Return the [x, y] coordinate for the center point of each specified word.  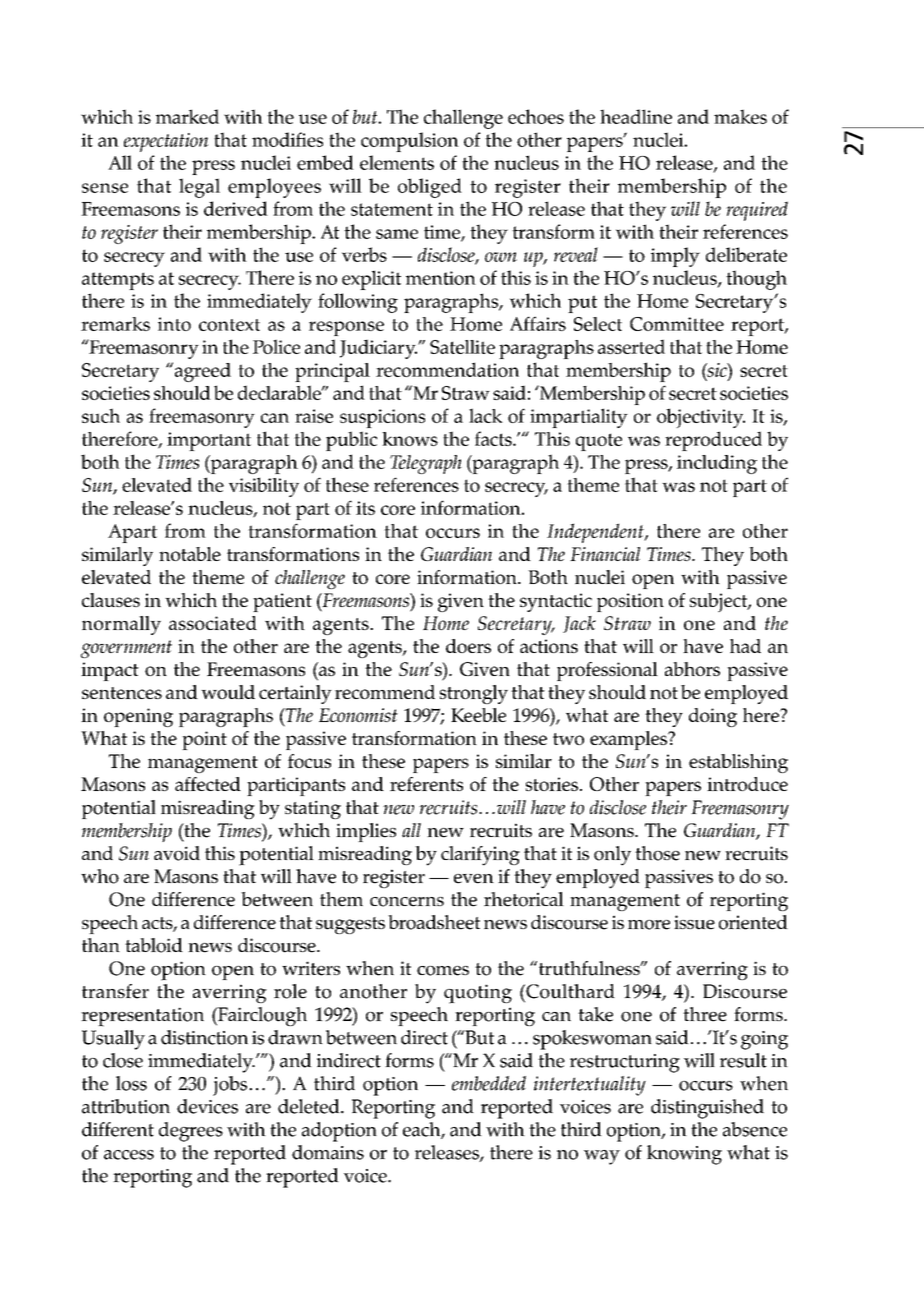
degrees [191, 1132]
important [209, 441]
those [657, 853]
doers [468, 646]
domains [328, 1152]
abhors [692, 669]
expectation [166, 142]
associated [213, 623]
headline [636, 116]
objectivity [701, 418]
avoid [177, 853]
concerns [407, 902]
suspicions [382, 418]
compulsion [410, 142]
